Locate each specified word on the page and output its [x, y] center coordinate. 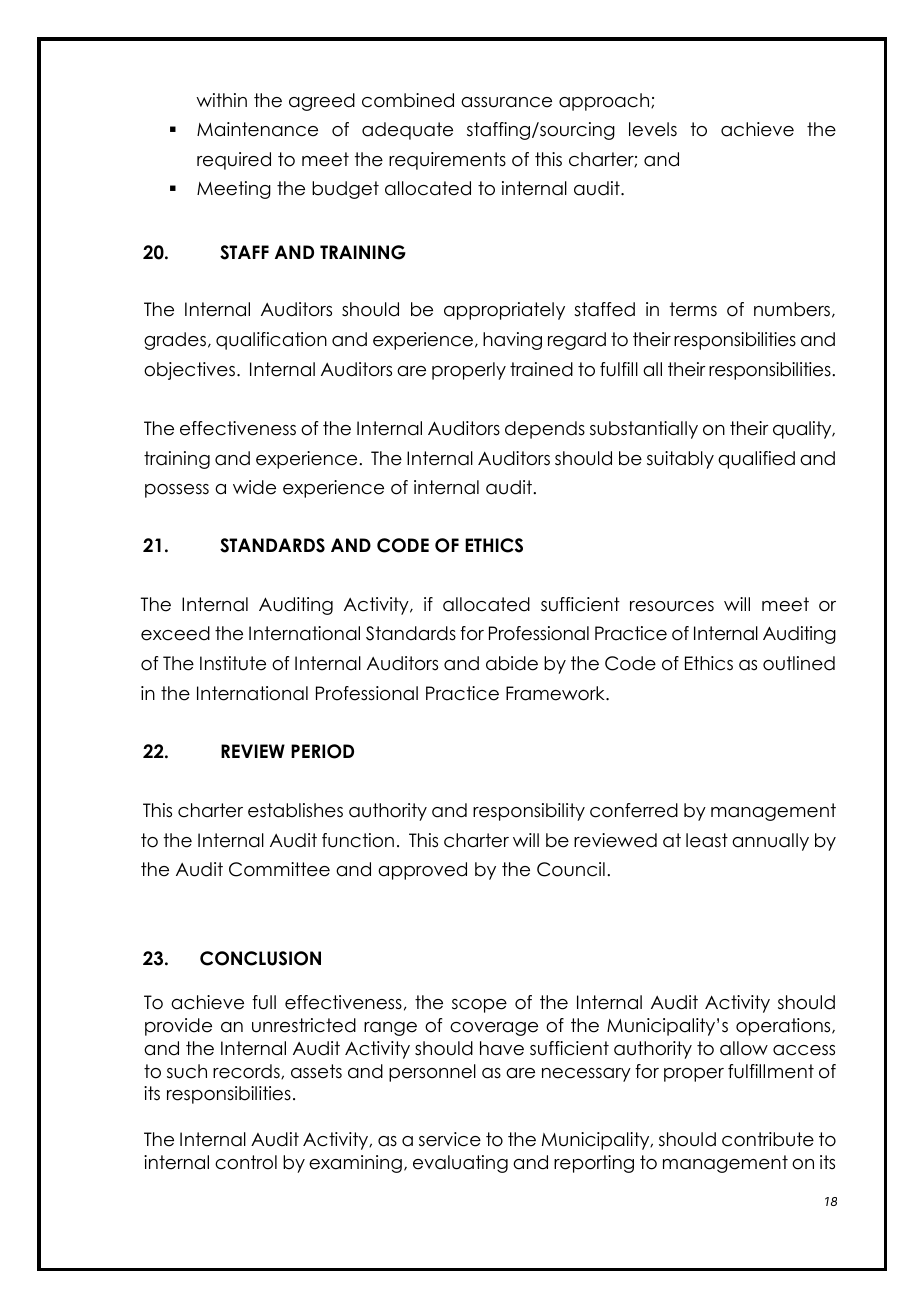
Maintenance [257, 129]
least [707, 840]
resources [672, 606]
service [450, 1139]
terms [693, 309]
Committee [279, 869]
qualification [271, 341]
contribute [768, 1139]
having [512, 341]
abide [512, 663]
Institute [233, 663]
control [246, 1162]
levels [653, 129]
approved [422, 871]
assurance [506, 102]
